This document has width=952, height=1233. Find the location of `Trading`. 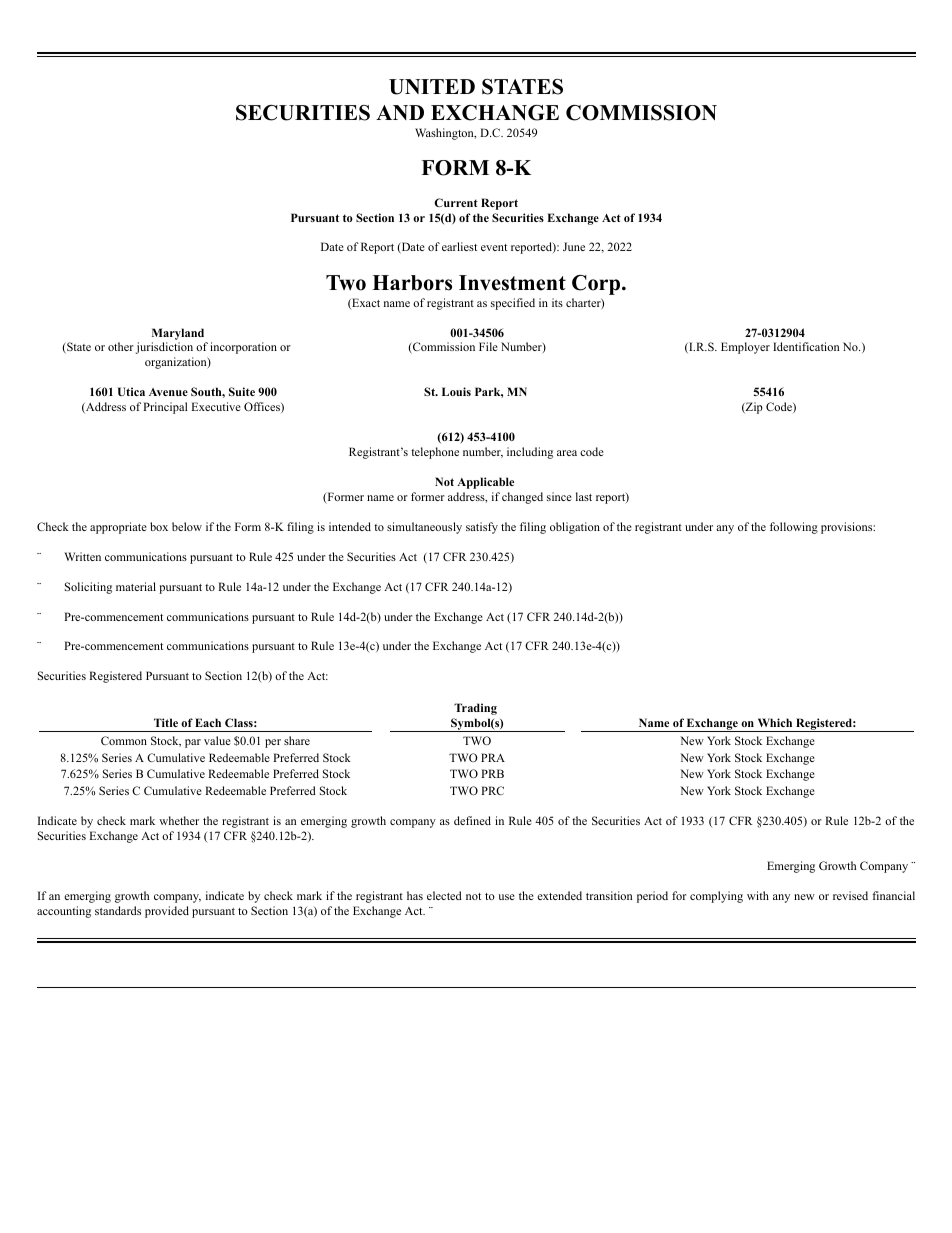

Trading is located at coordinates (475, 709).
